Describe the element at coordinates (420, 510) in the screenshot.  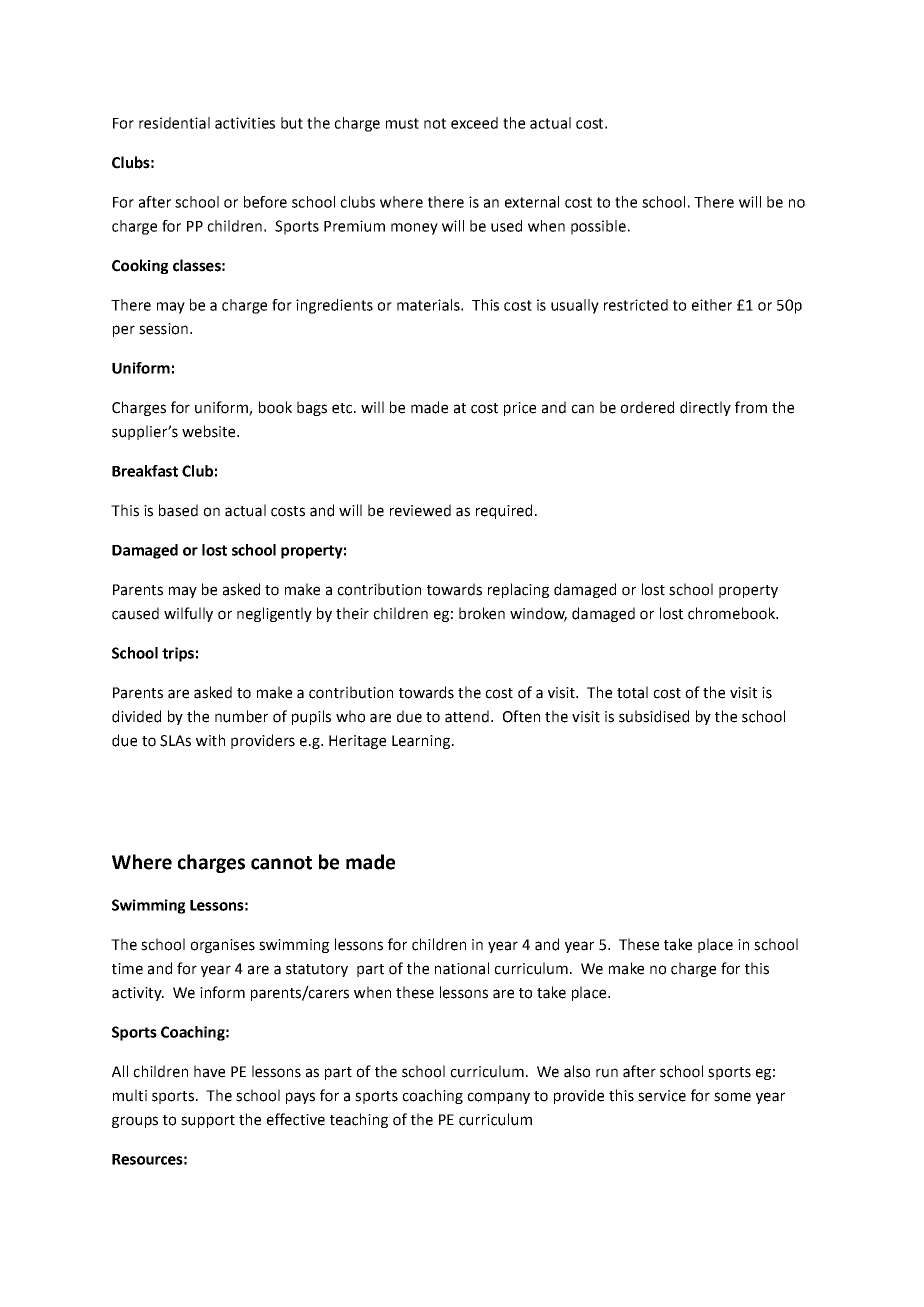
I see `reviewed` at that location.
